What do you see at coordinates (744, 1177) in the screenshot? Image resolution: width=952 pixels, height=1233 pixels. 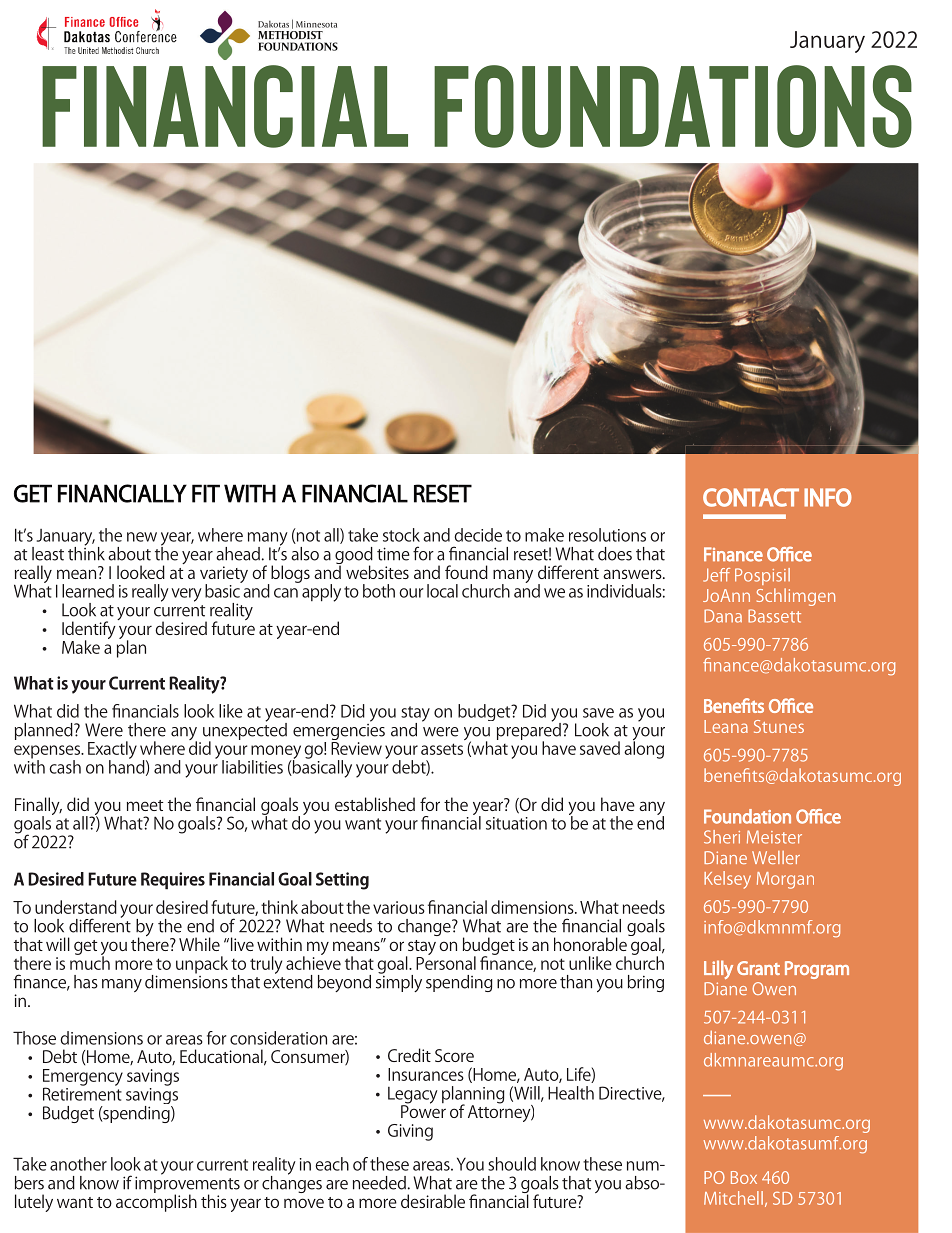 I see `Box` at bounding box center [744, 1177].
